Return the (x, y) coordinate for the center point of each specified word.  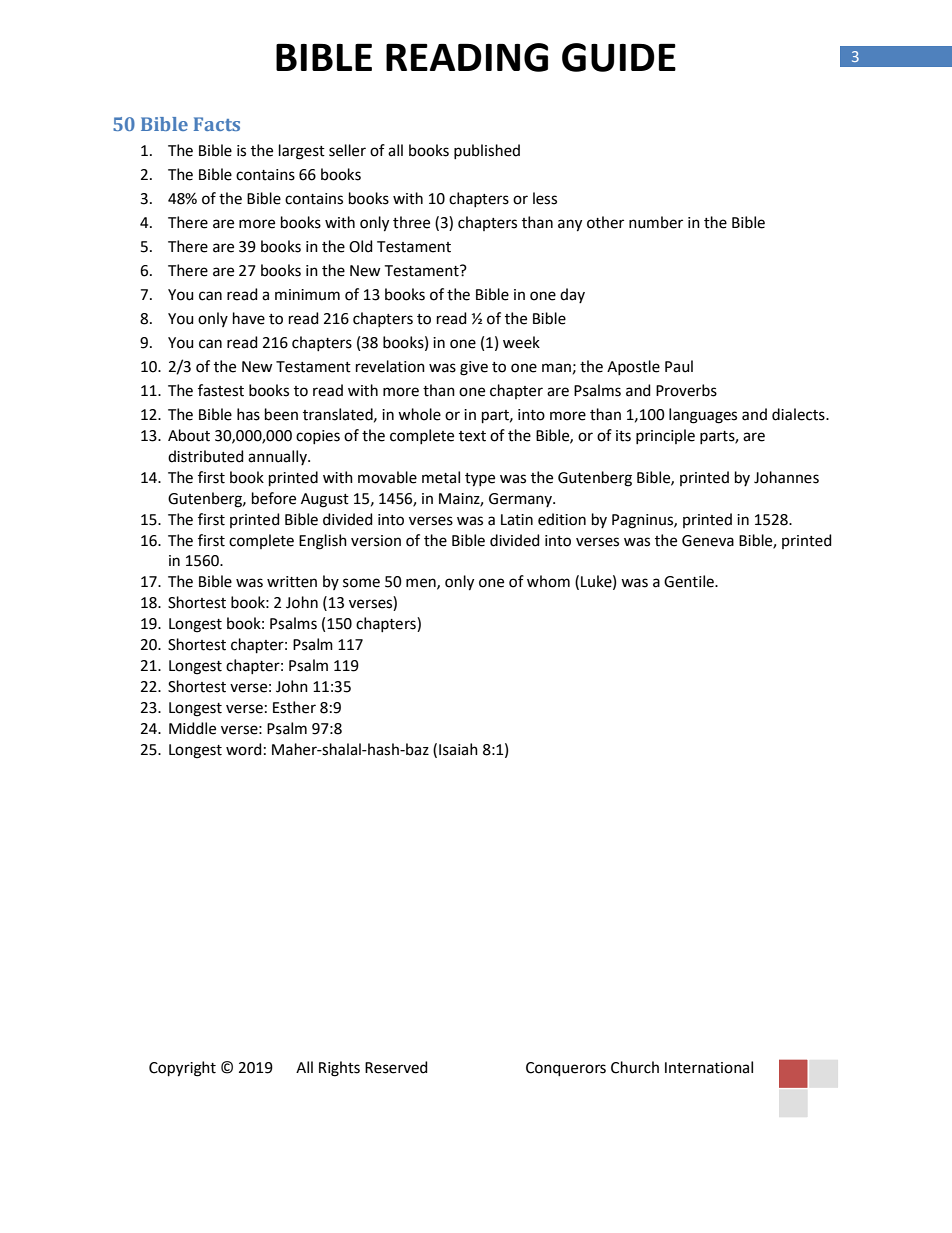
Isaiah (458, 749)
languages (703, 416)
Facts (217, 124)
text (472, 436)
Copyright (182, 1069)
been (281, 414)
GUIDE (619, 57)
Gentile (690, 581)
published (487, 151)
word (244, 749)
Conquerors (566, 1069)
